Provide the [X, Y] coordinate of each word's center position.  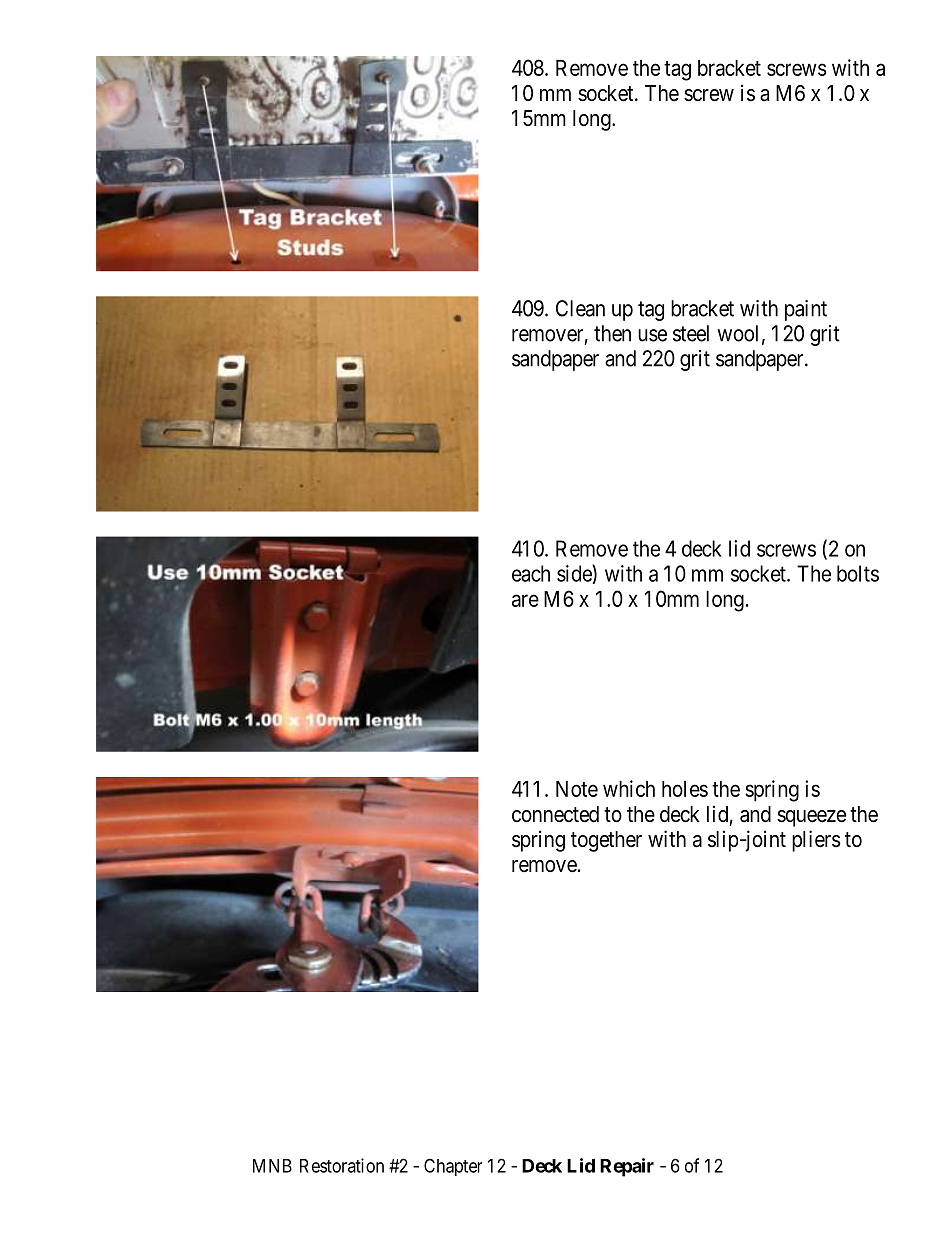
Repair [627, 1167]
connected [555, 814]
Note [577, 789]
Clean [580, 308]
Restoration [342, 1165]
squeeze [811, 818]
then [612, 333]
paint [806, 310]
